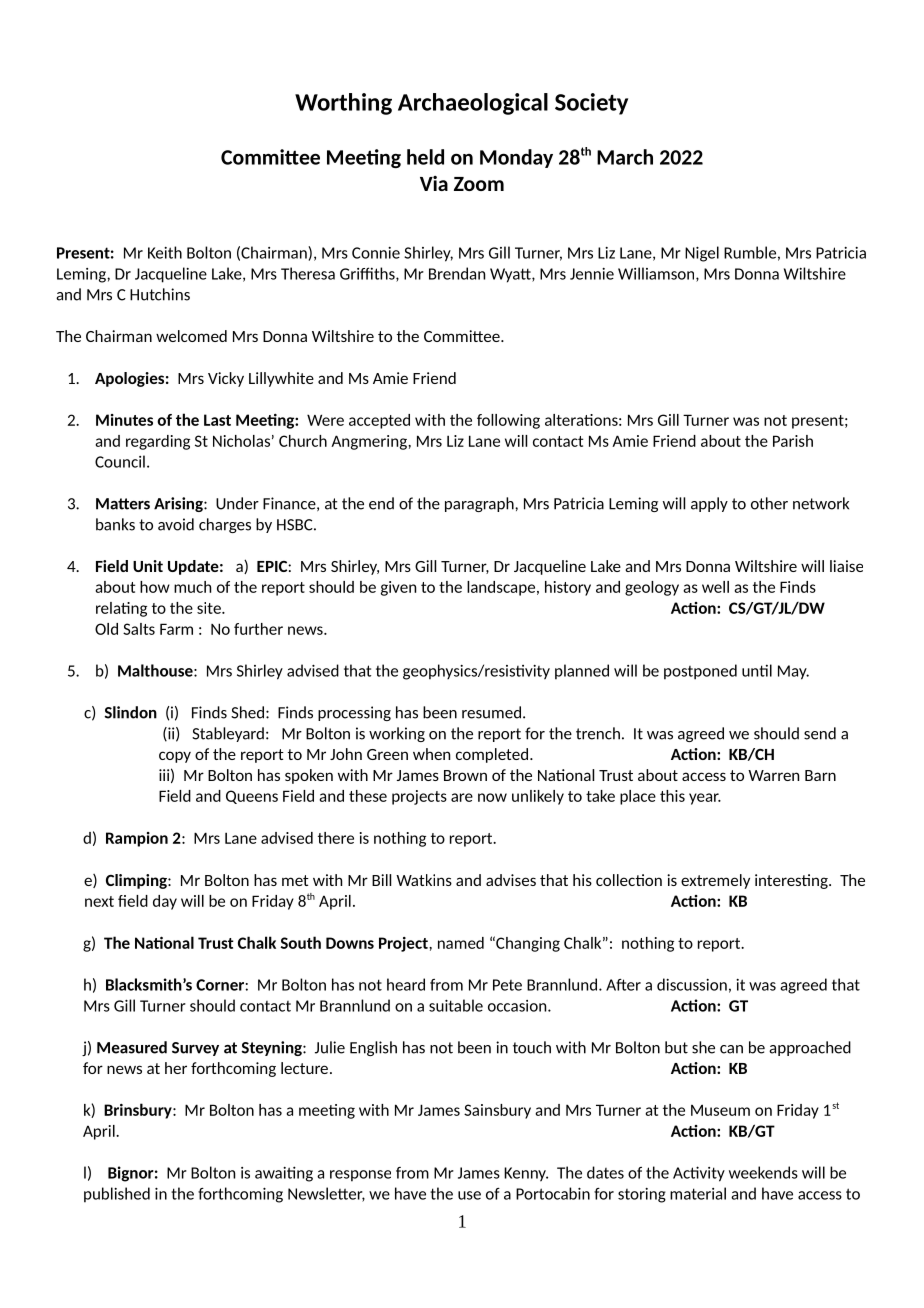 The height and width of the page is (1308, 924). What do you see at coordinates (491, 712) in the page?
I see `resumed` at bounding box center [491, 712].
